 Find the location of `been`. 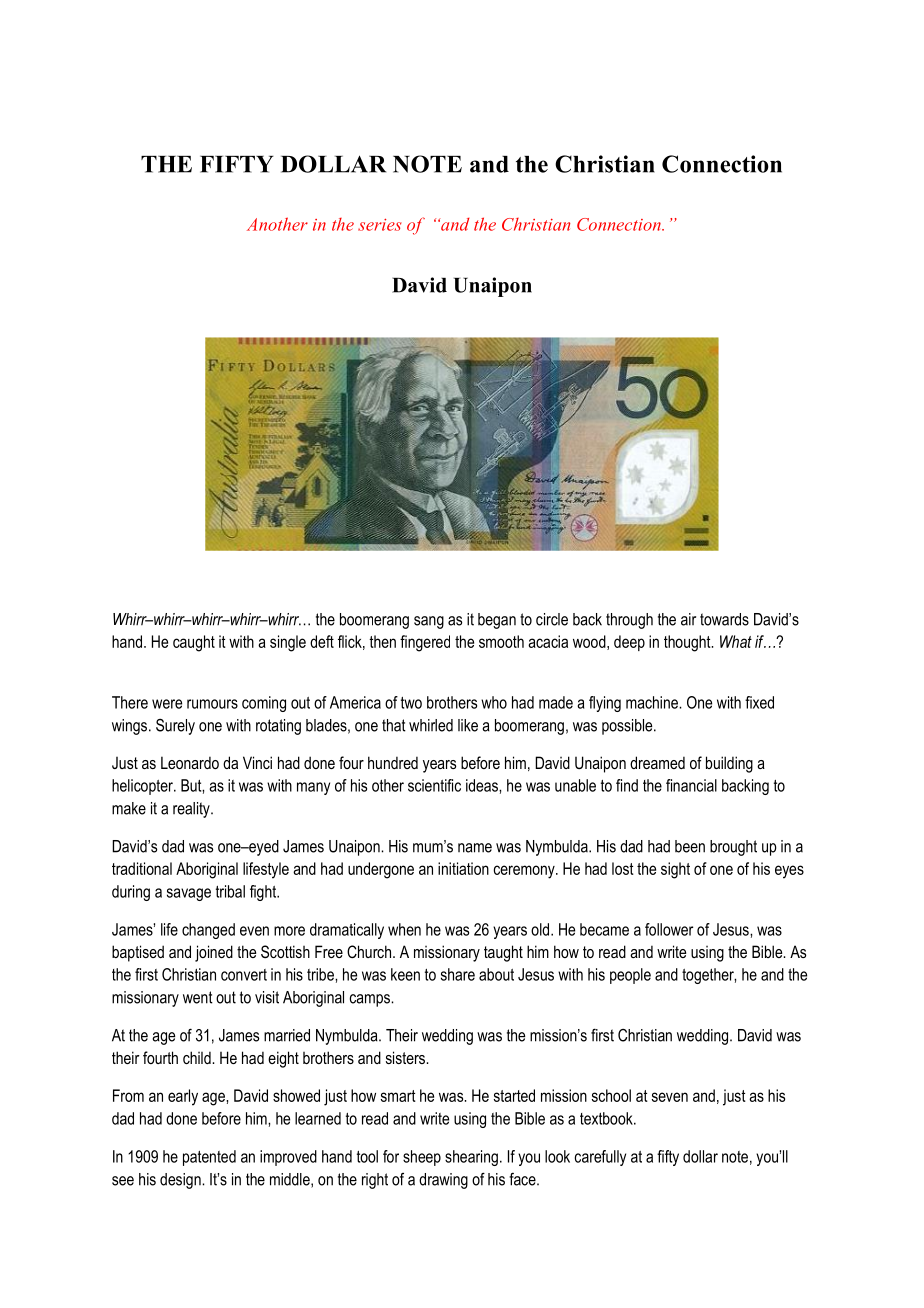

been is located at coordinates (690, 846).
